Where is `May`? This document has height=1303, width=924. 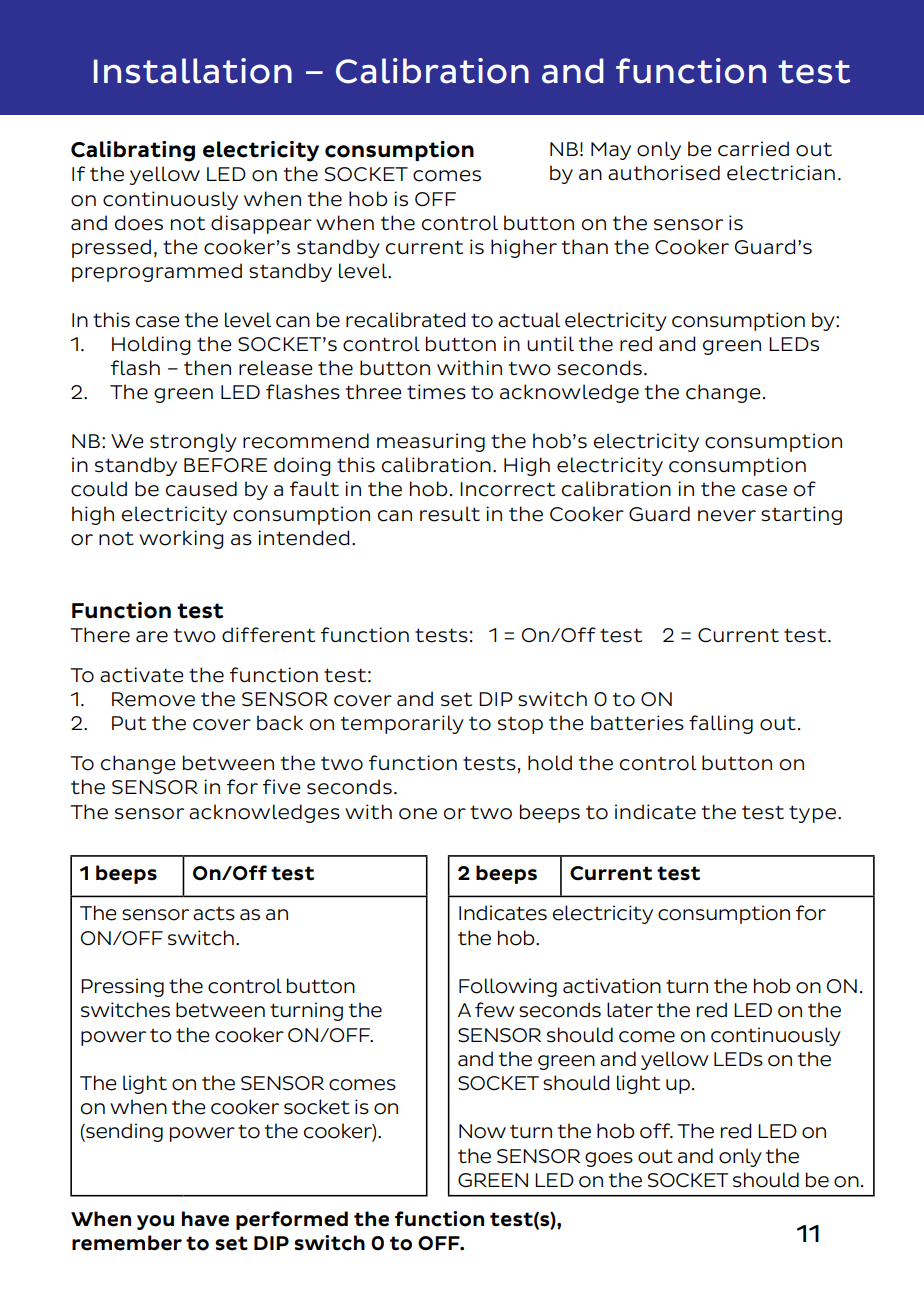
May is located at coordinates (611, 151).
